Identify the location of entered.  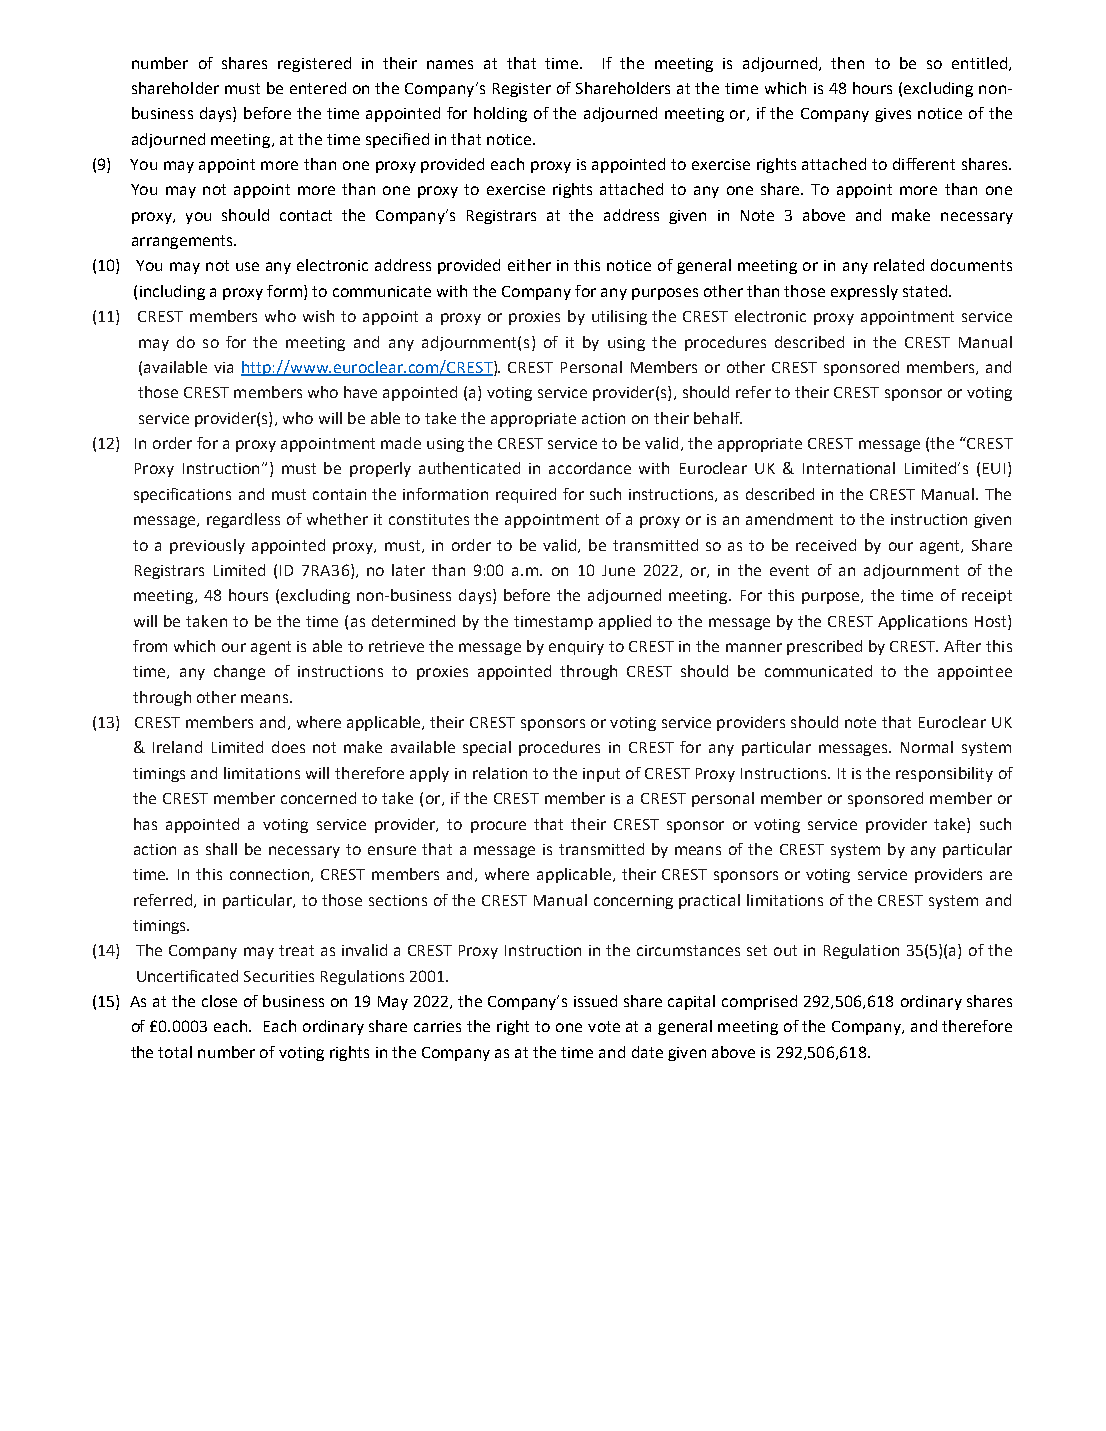
(318, 88).
